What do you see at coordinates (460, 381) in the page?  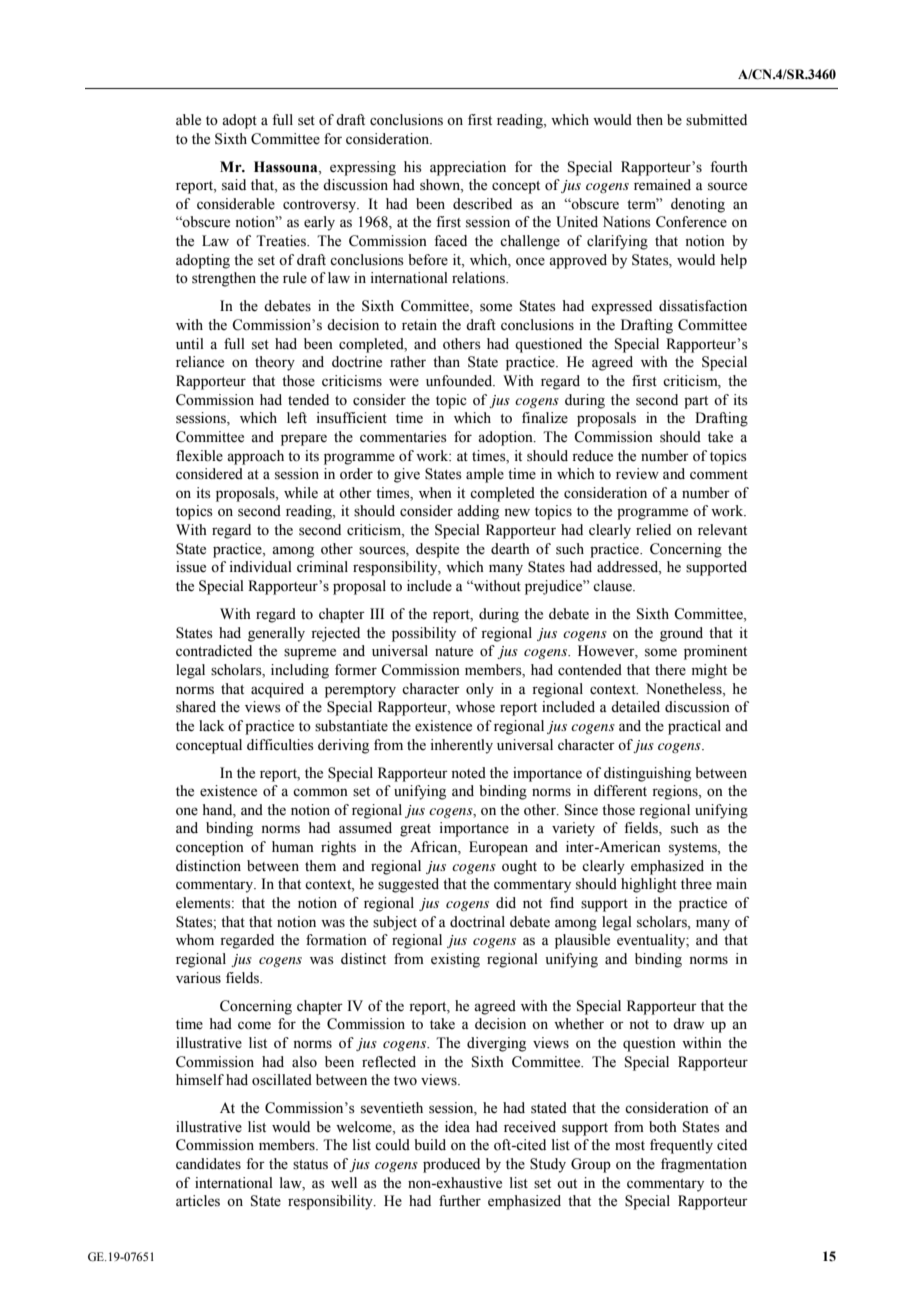 I see `unfounded` at bounding box center [460, 381].
